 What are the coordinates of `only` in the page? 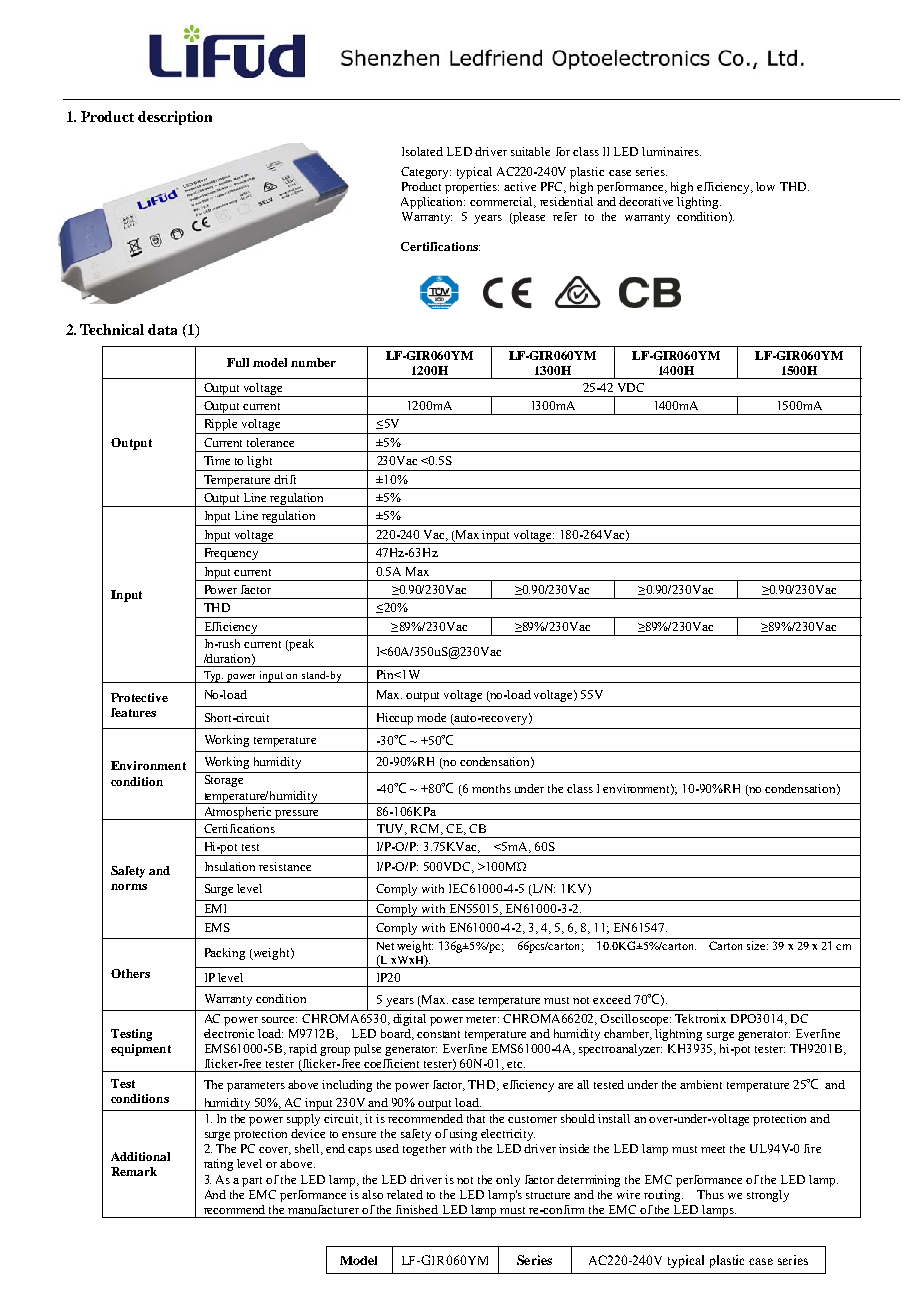 It's located at (508, 1181).
